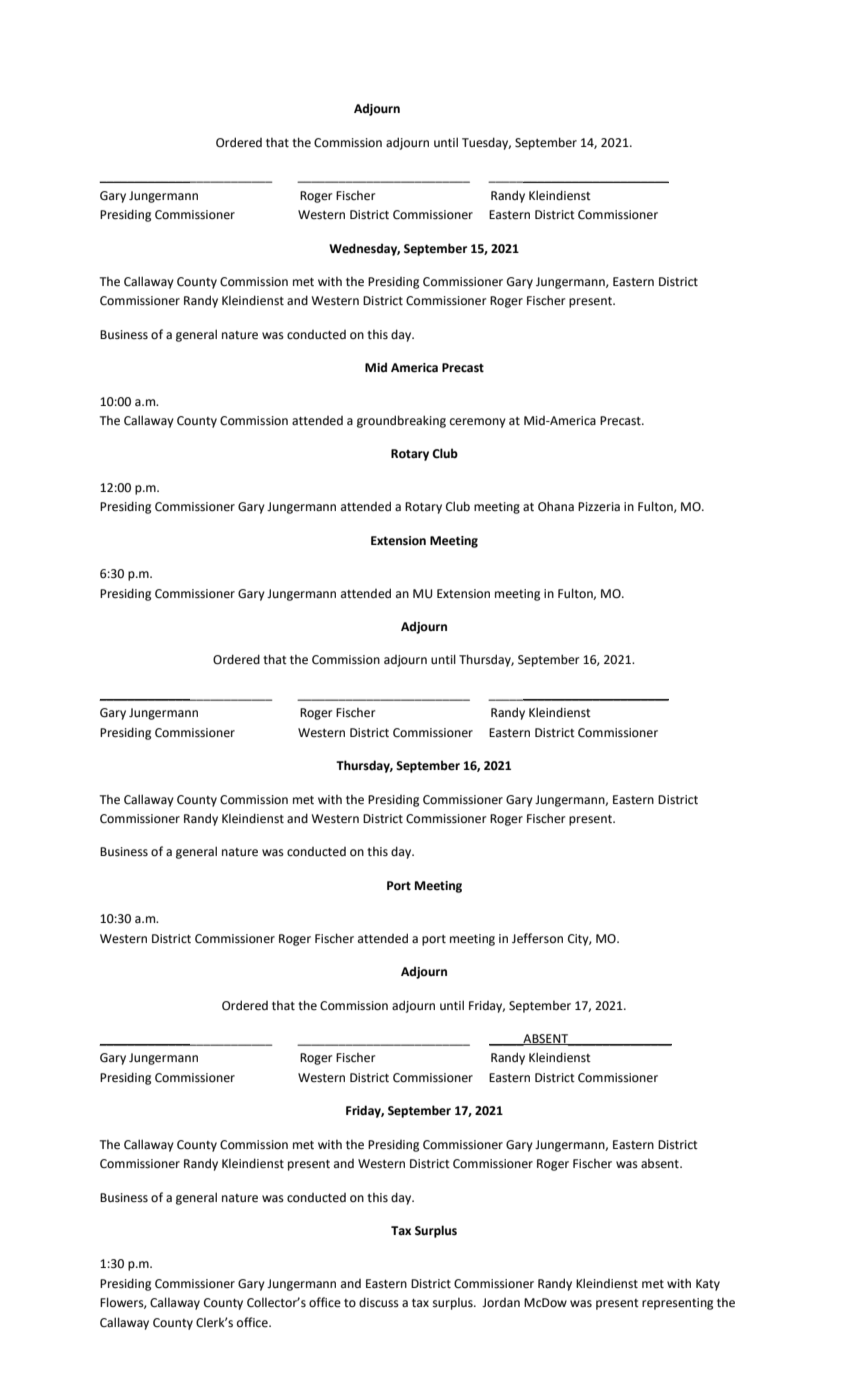  I want to click on Pizzeria, so click(599, 507).
